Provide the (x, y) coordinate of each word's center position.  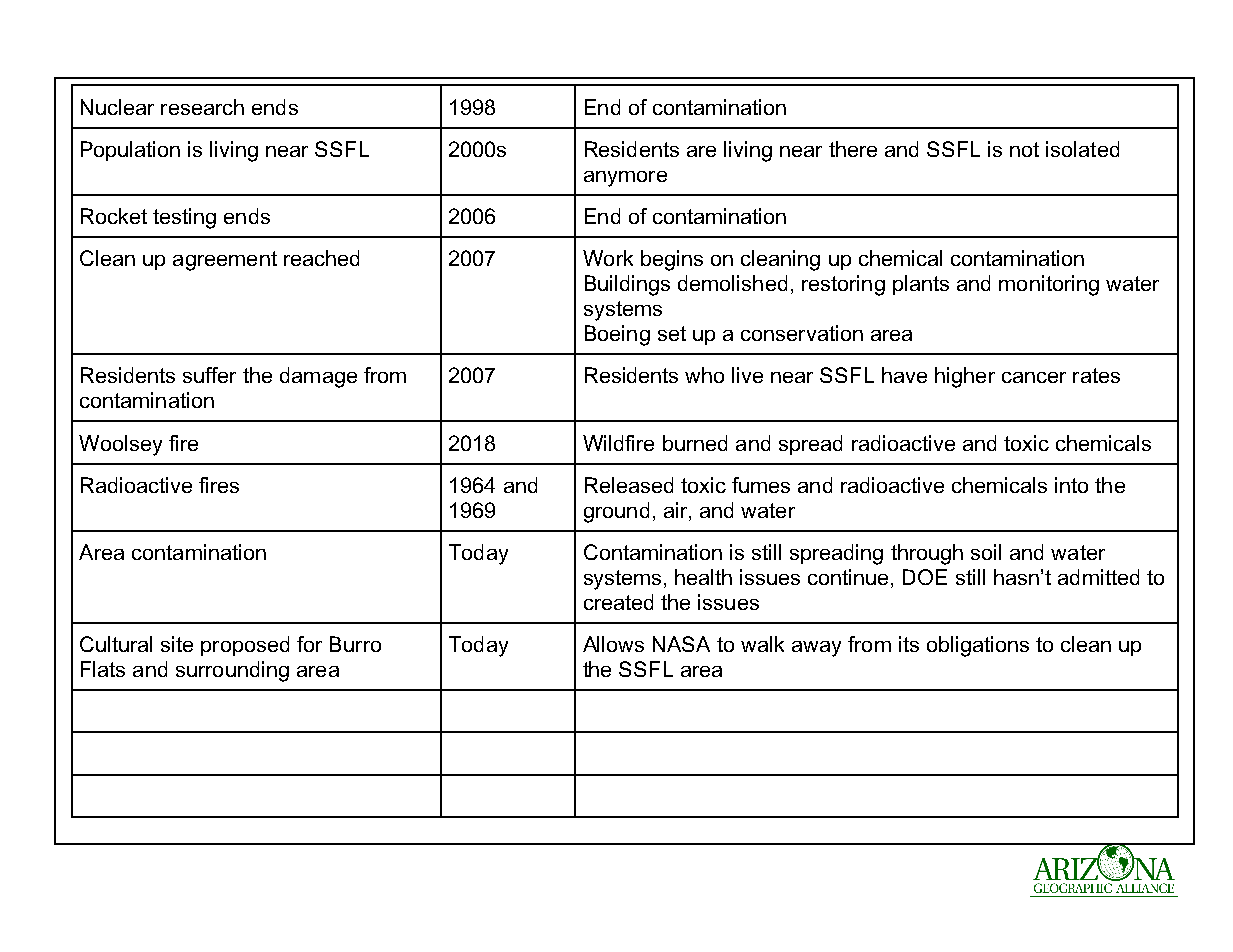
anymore (625, 179)
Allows (613, 644)
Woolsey (120, 445)
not (1024, 149)
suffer (209, 375)
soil (986, 552)
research (202, 107)
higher (965, 377)
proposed (245, 646)
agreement (225, 261)
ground (616, 512)
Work (608, 258)
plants (921, 285)
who (704, 375)
